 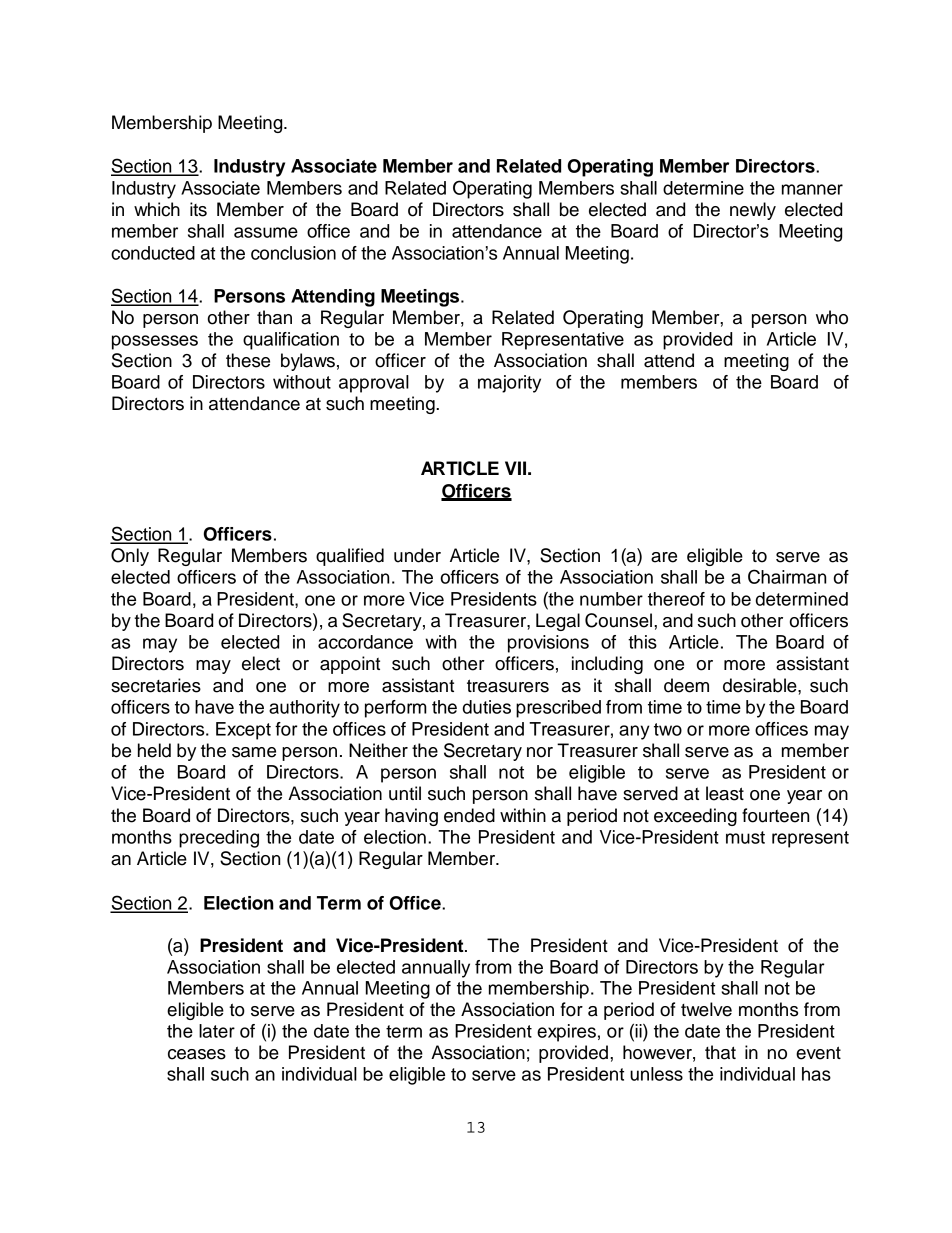 I want to click on least, so click(x=725, y=793).
